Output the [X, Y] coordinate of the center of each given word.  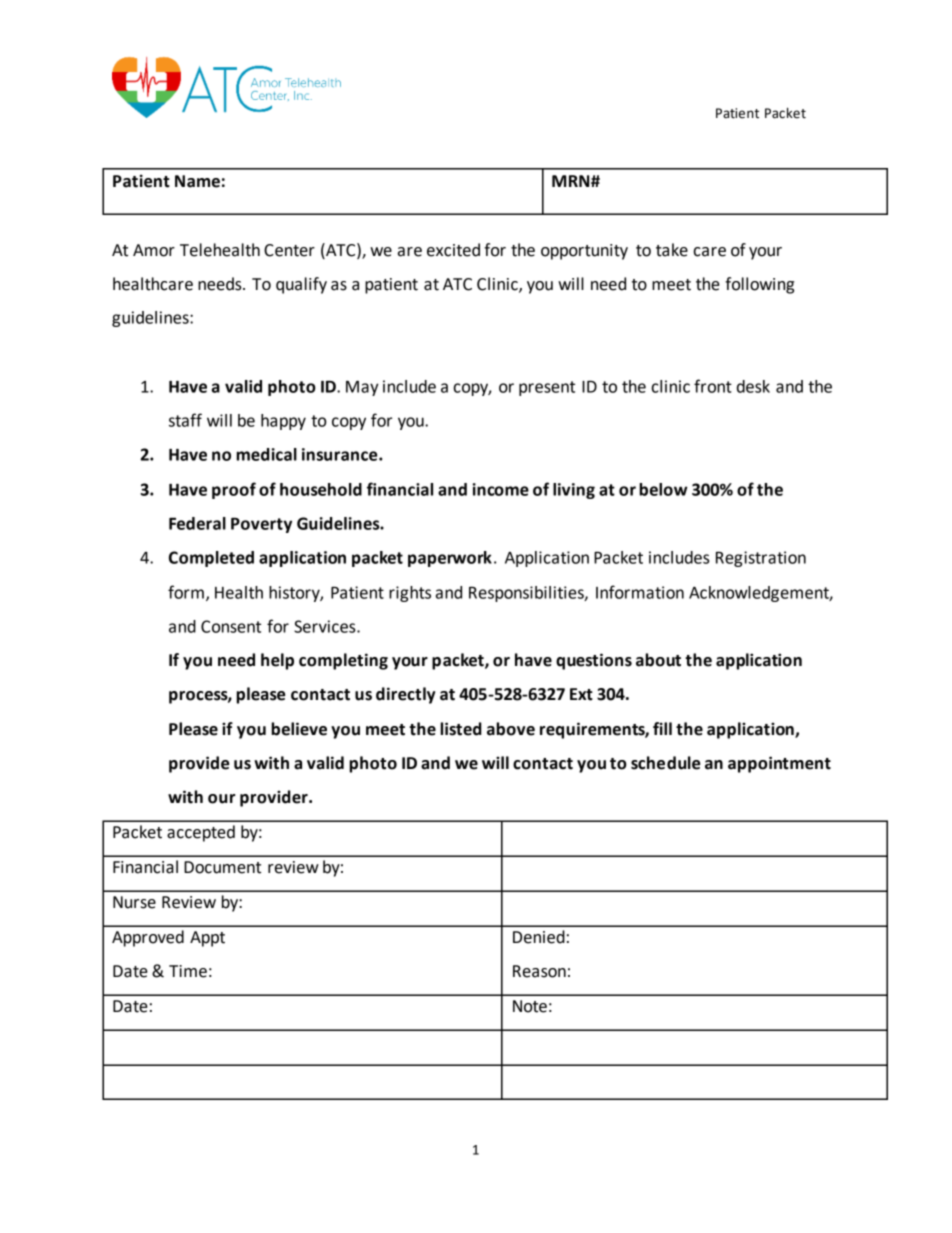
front [713, 386]
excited [453, 250]
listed [461, 729]
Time [188, 971]
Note [530, 1006]
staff [185, 420]
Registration [761, 559]
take [672, 250]
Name [197, 181]
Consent [231, 626]
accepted [201, 833]
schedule [665, 763]
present [547, 388]
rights [410, 594]
